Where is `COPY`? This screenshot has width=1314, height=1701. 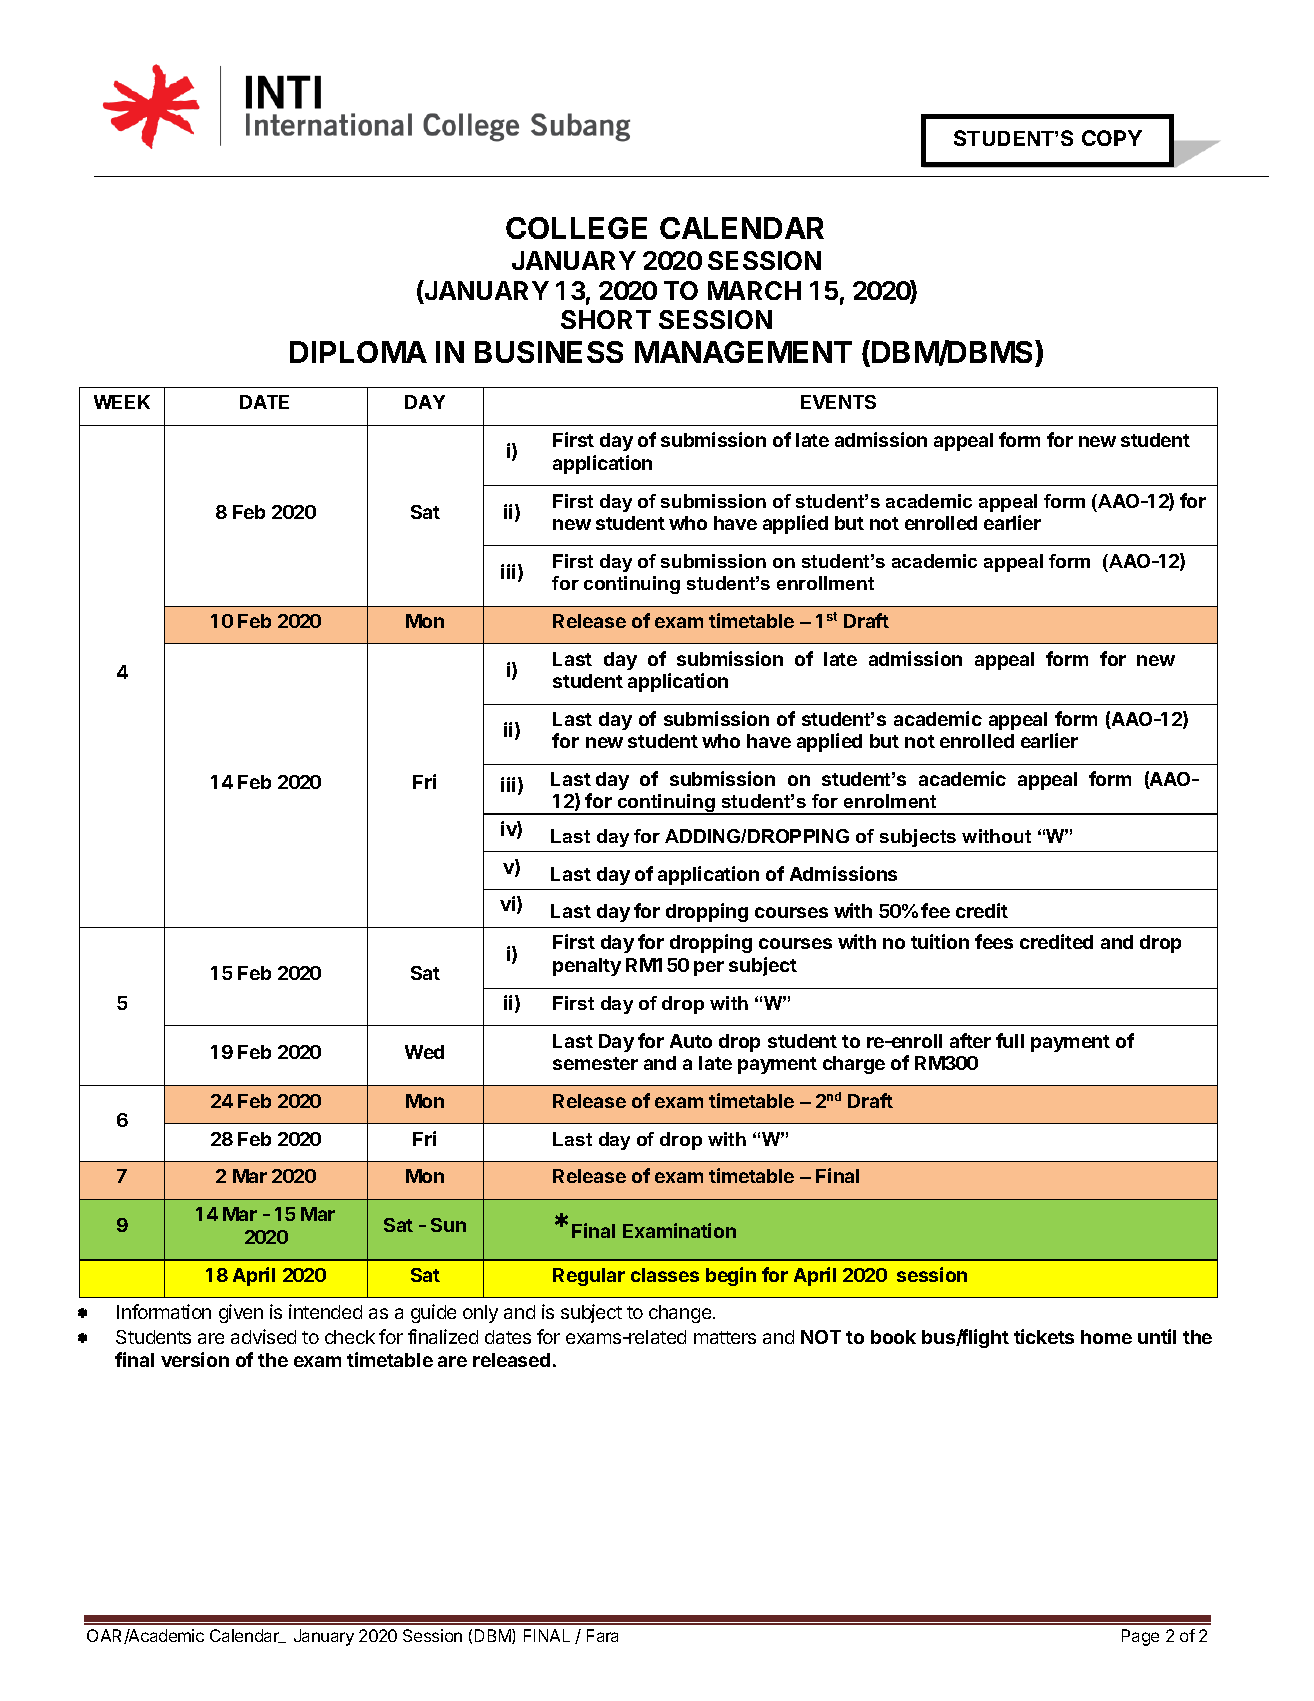
COPY is located at coordinates (1112, 138).
